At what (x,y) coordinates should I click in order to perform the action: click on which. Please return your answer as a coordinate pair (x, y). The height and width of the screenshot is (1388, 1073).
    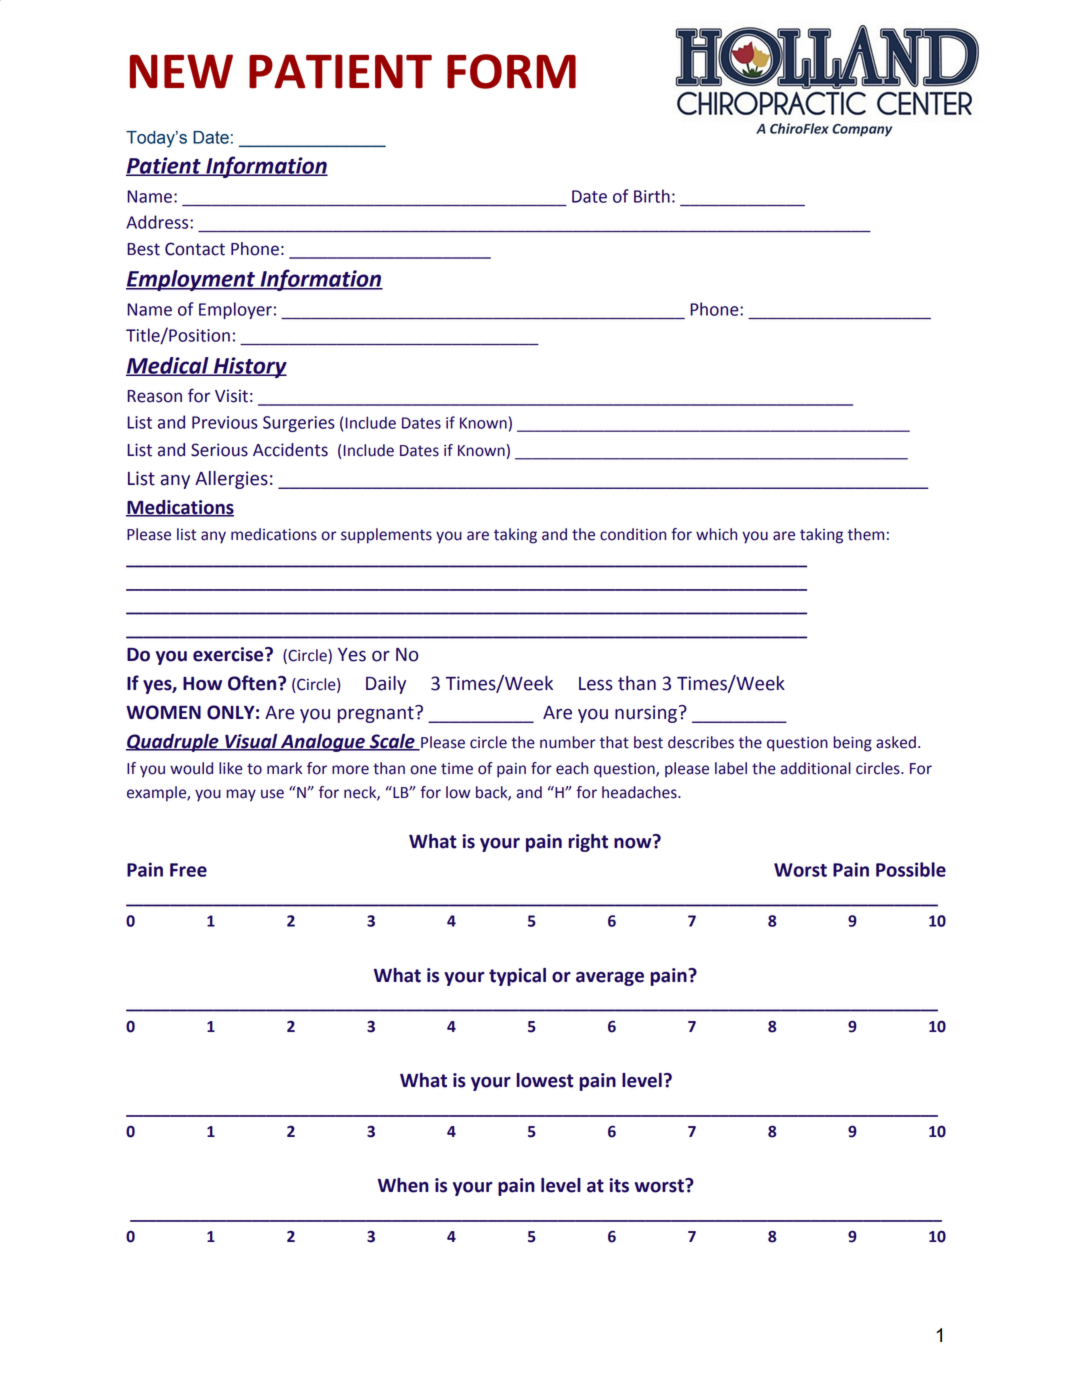
    Looking at the image, I should click on (716, 534).
